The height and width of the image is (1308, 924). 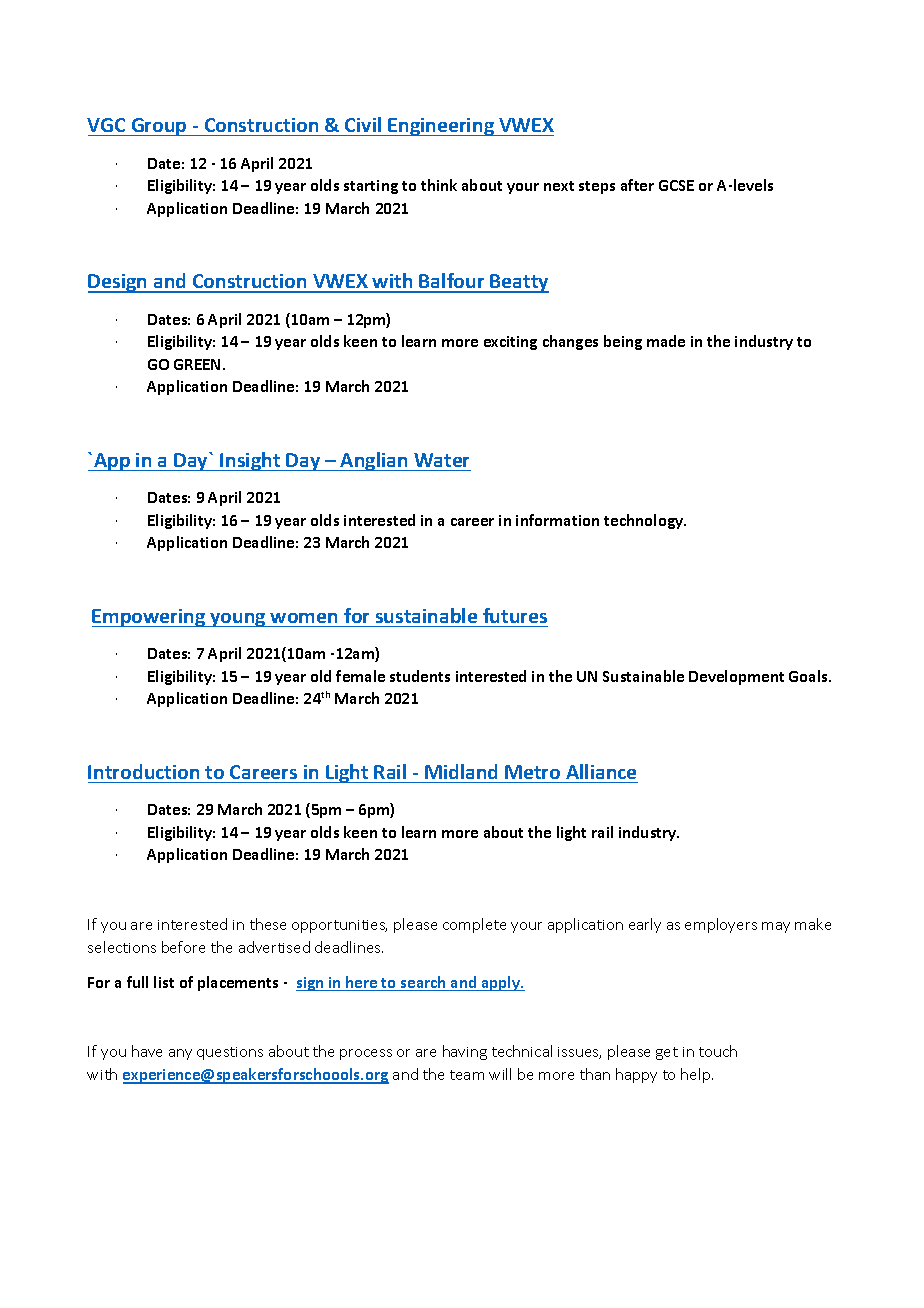 I want to click on touch, so click(x=718, y=1051).
